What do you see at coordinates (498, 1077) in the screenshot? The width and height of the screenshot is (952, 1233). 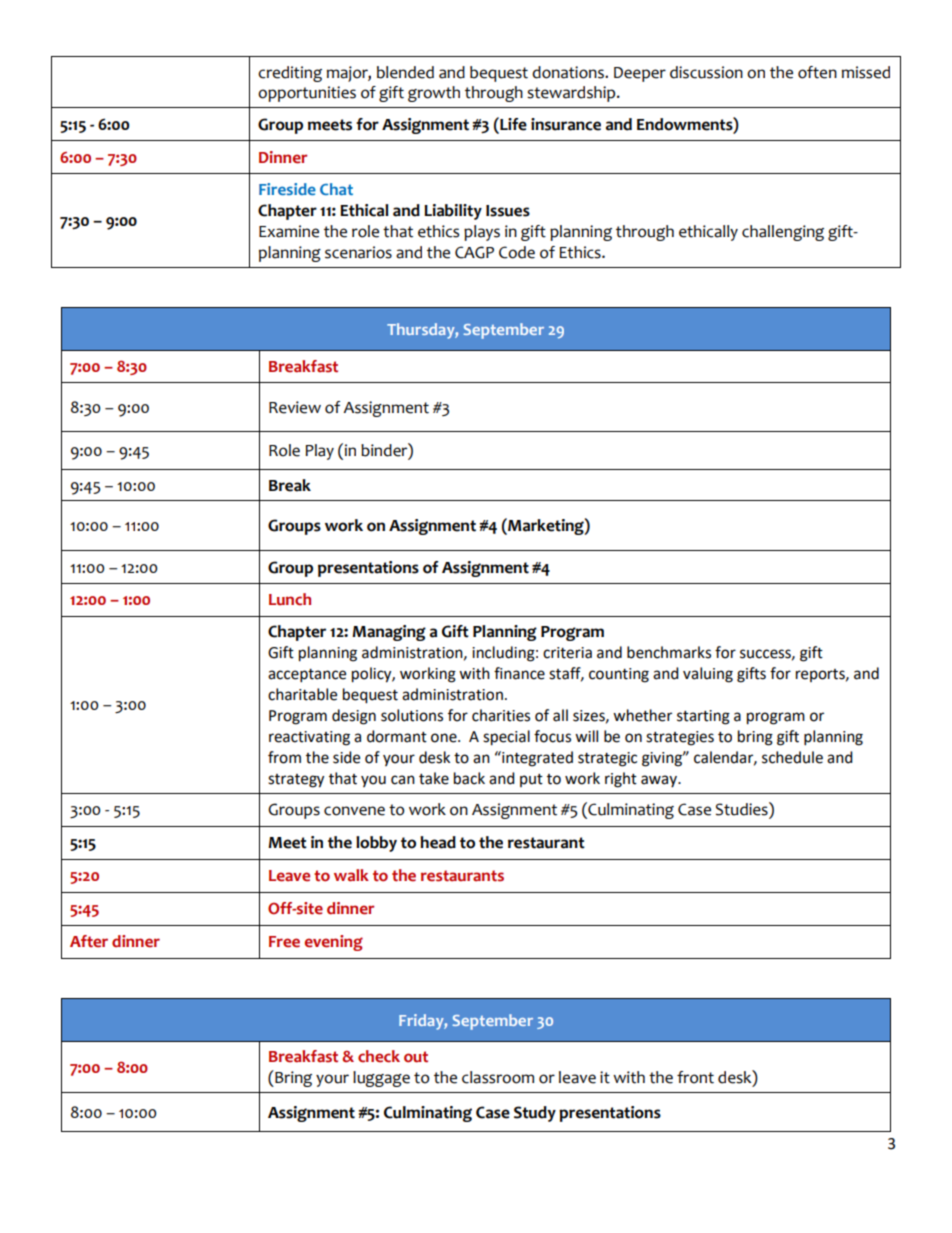 I see `classroom` at bounding box center [498, 1077].
